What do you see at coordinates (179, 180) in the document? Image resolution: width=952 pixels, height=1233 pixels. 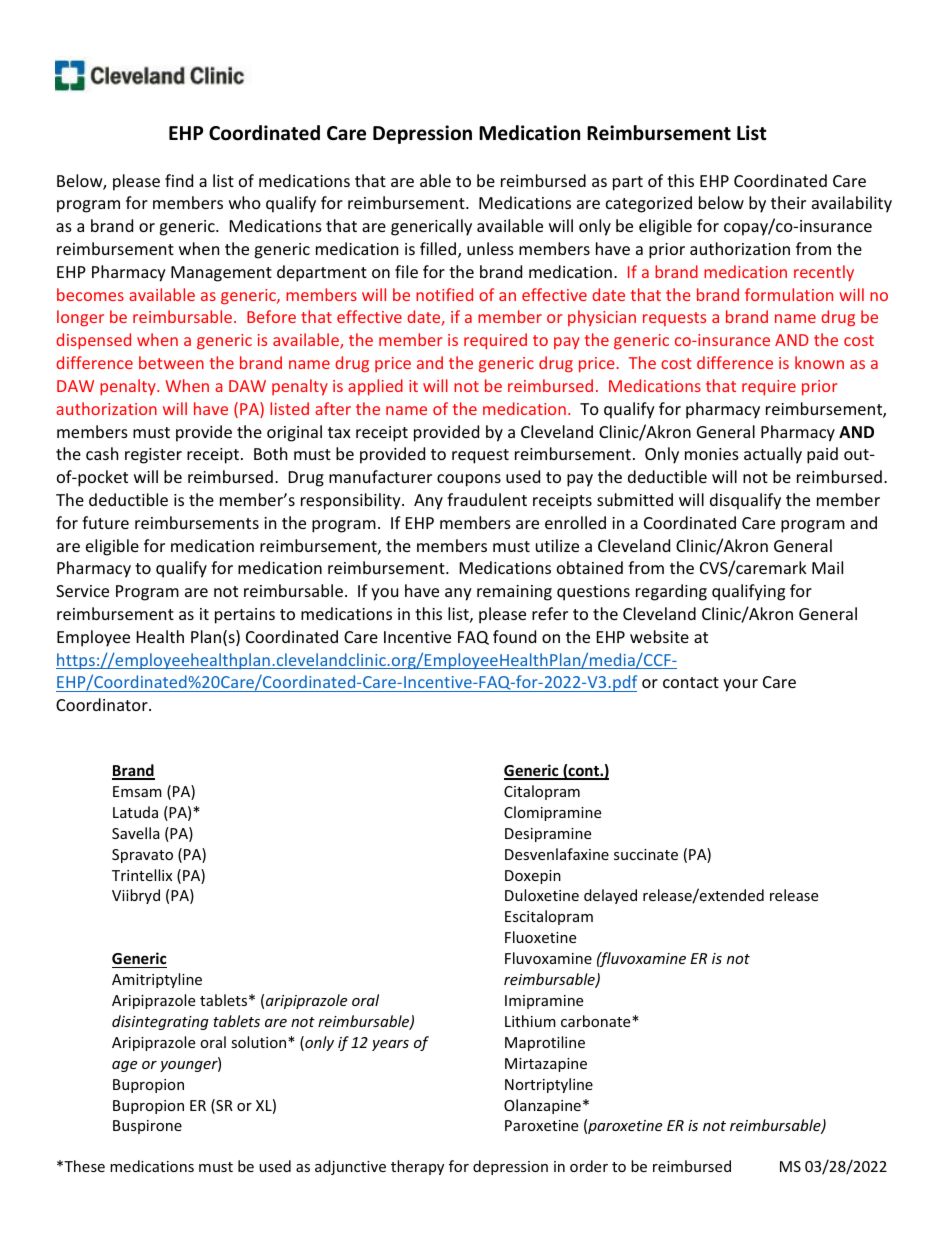 I see `find` at bounding box center [179, 180].
